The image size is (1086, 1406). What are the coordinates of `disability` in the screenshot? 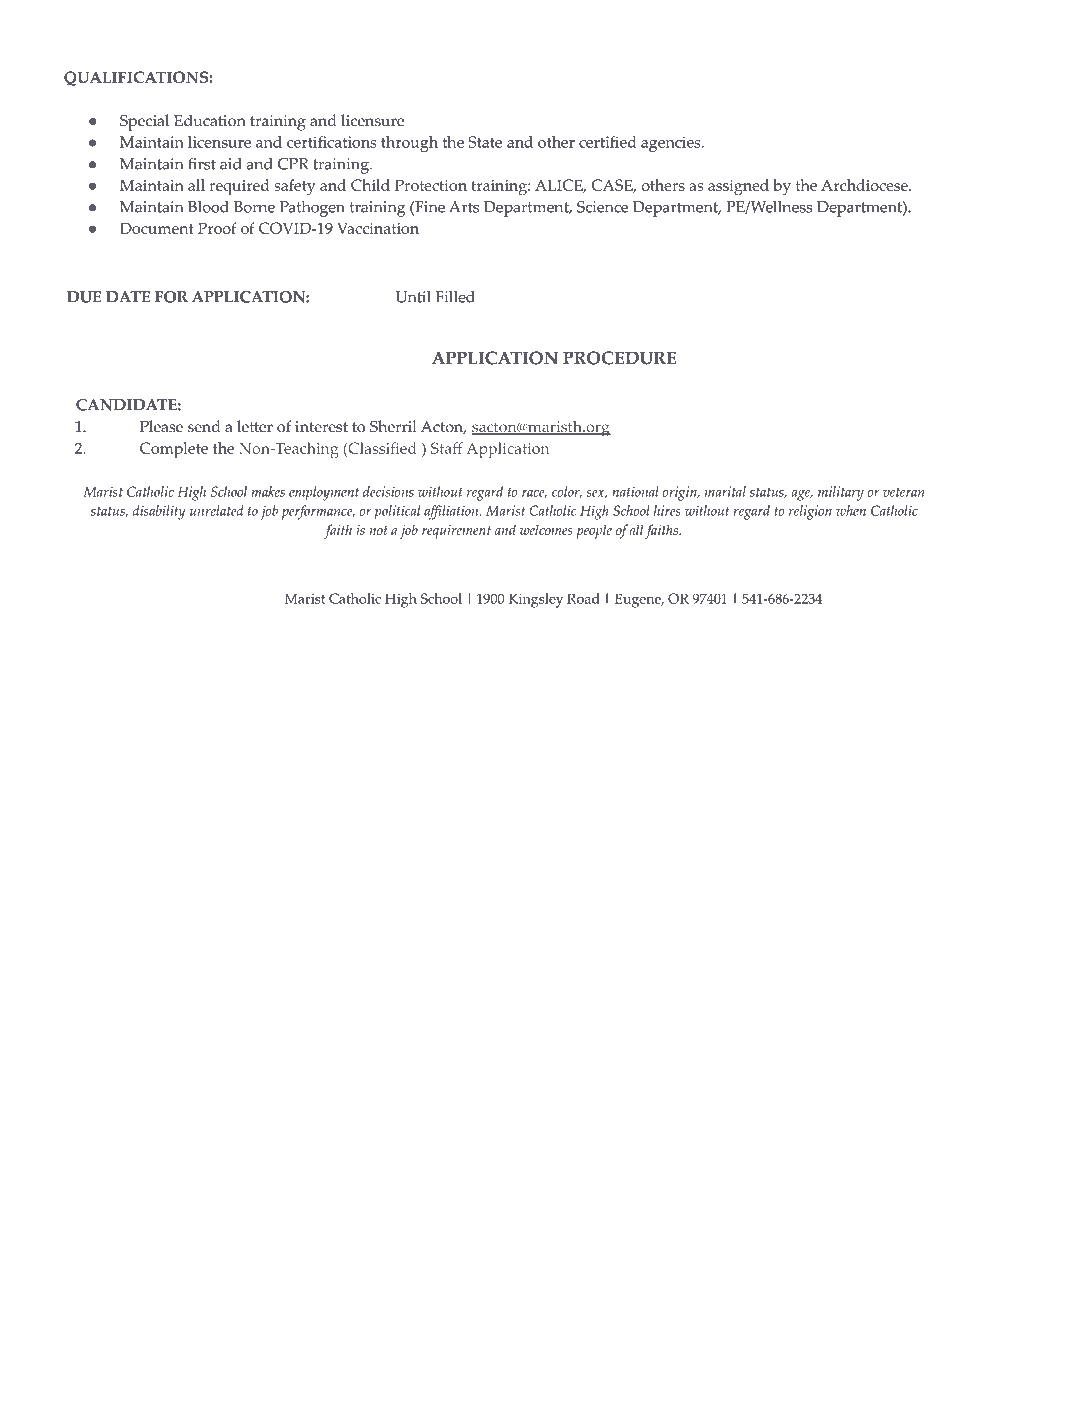 It's located at (159, 512).
